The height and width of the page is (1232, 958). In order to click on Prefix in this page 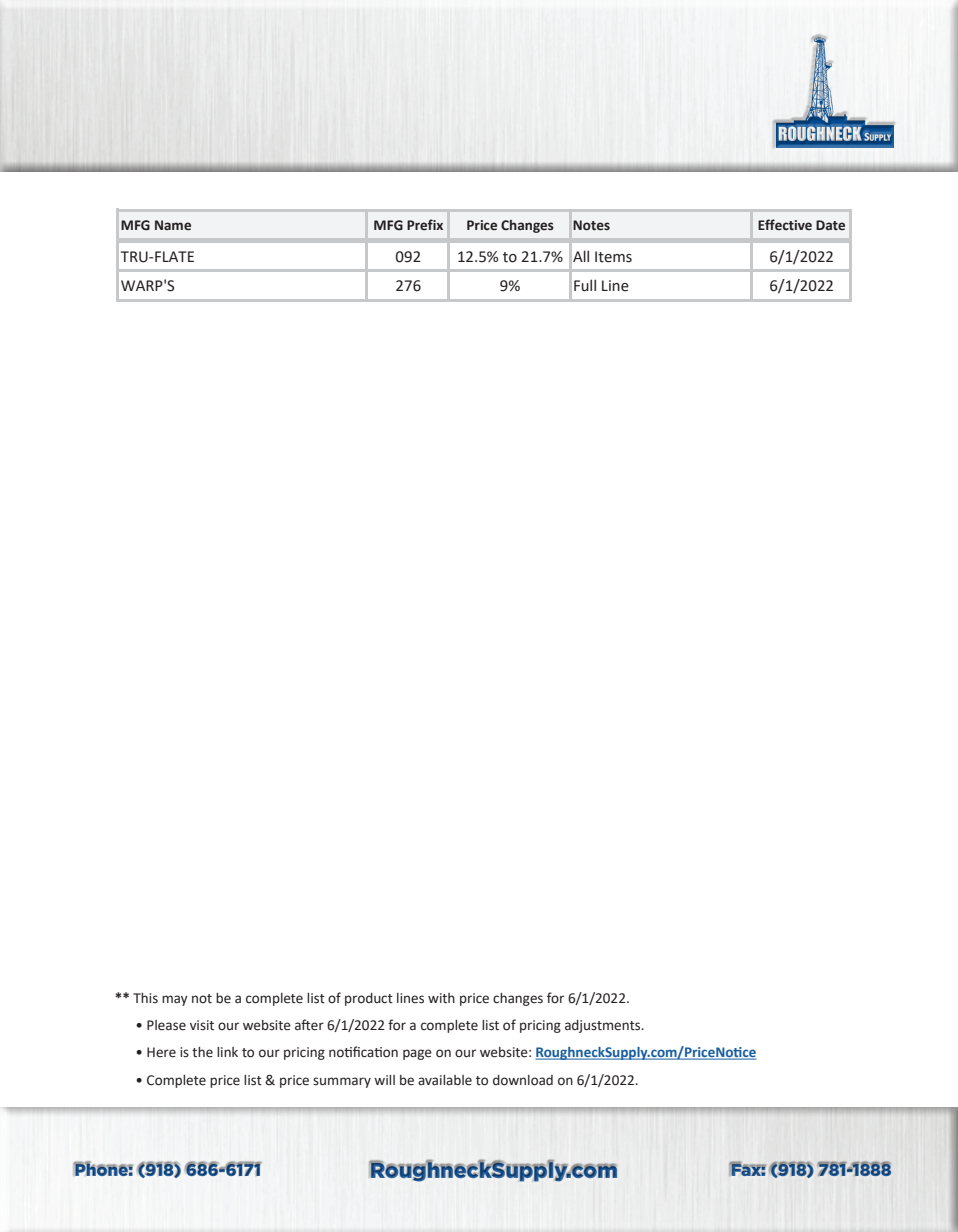, I will do `click(425, 225)`.
